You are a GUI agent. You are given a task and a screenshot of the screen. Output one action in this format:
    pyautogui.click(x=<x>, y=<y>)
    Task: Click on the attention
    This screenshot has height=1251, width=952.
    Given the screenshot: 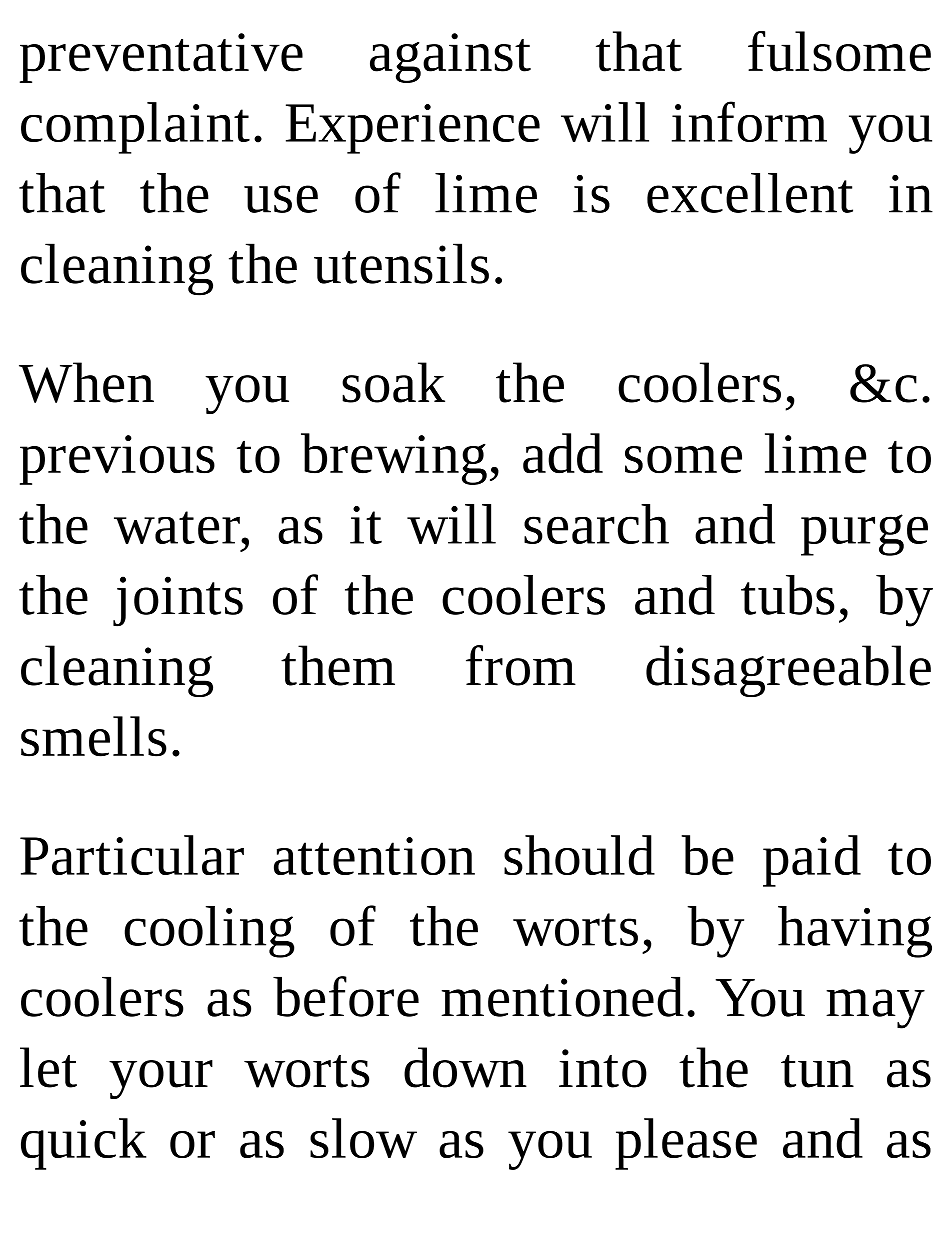 What is the action you would take?
    pyautogui.click(x=374, y=856)
